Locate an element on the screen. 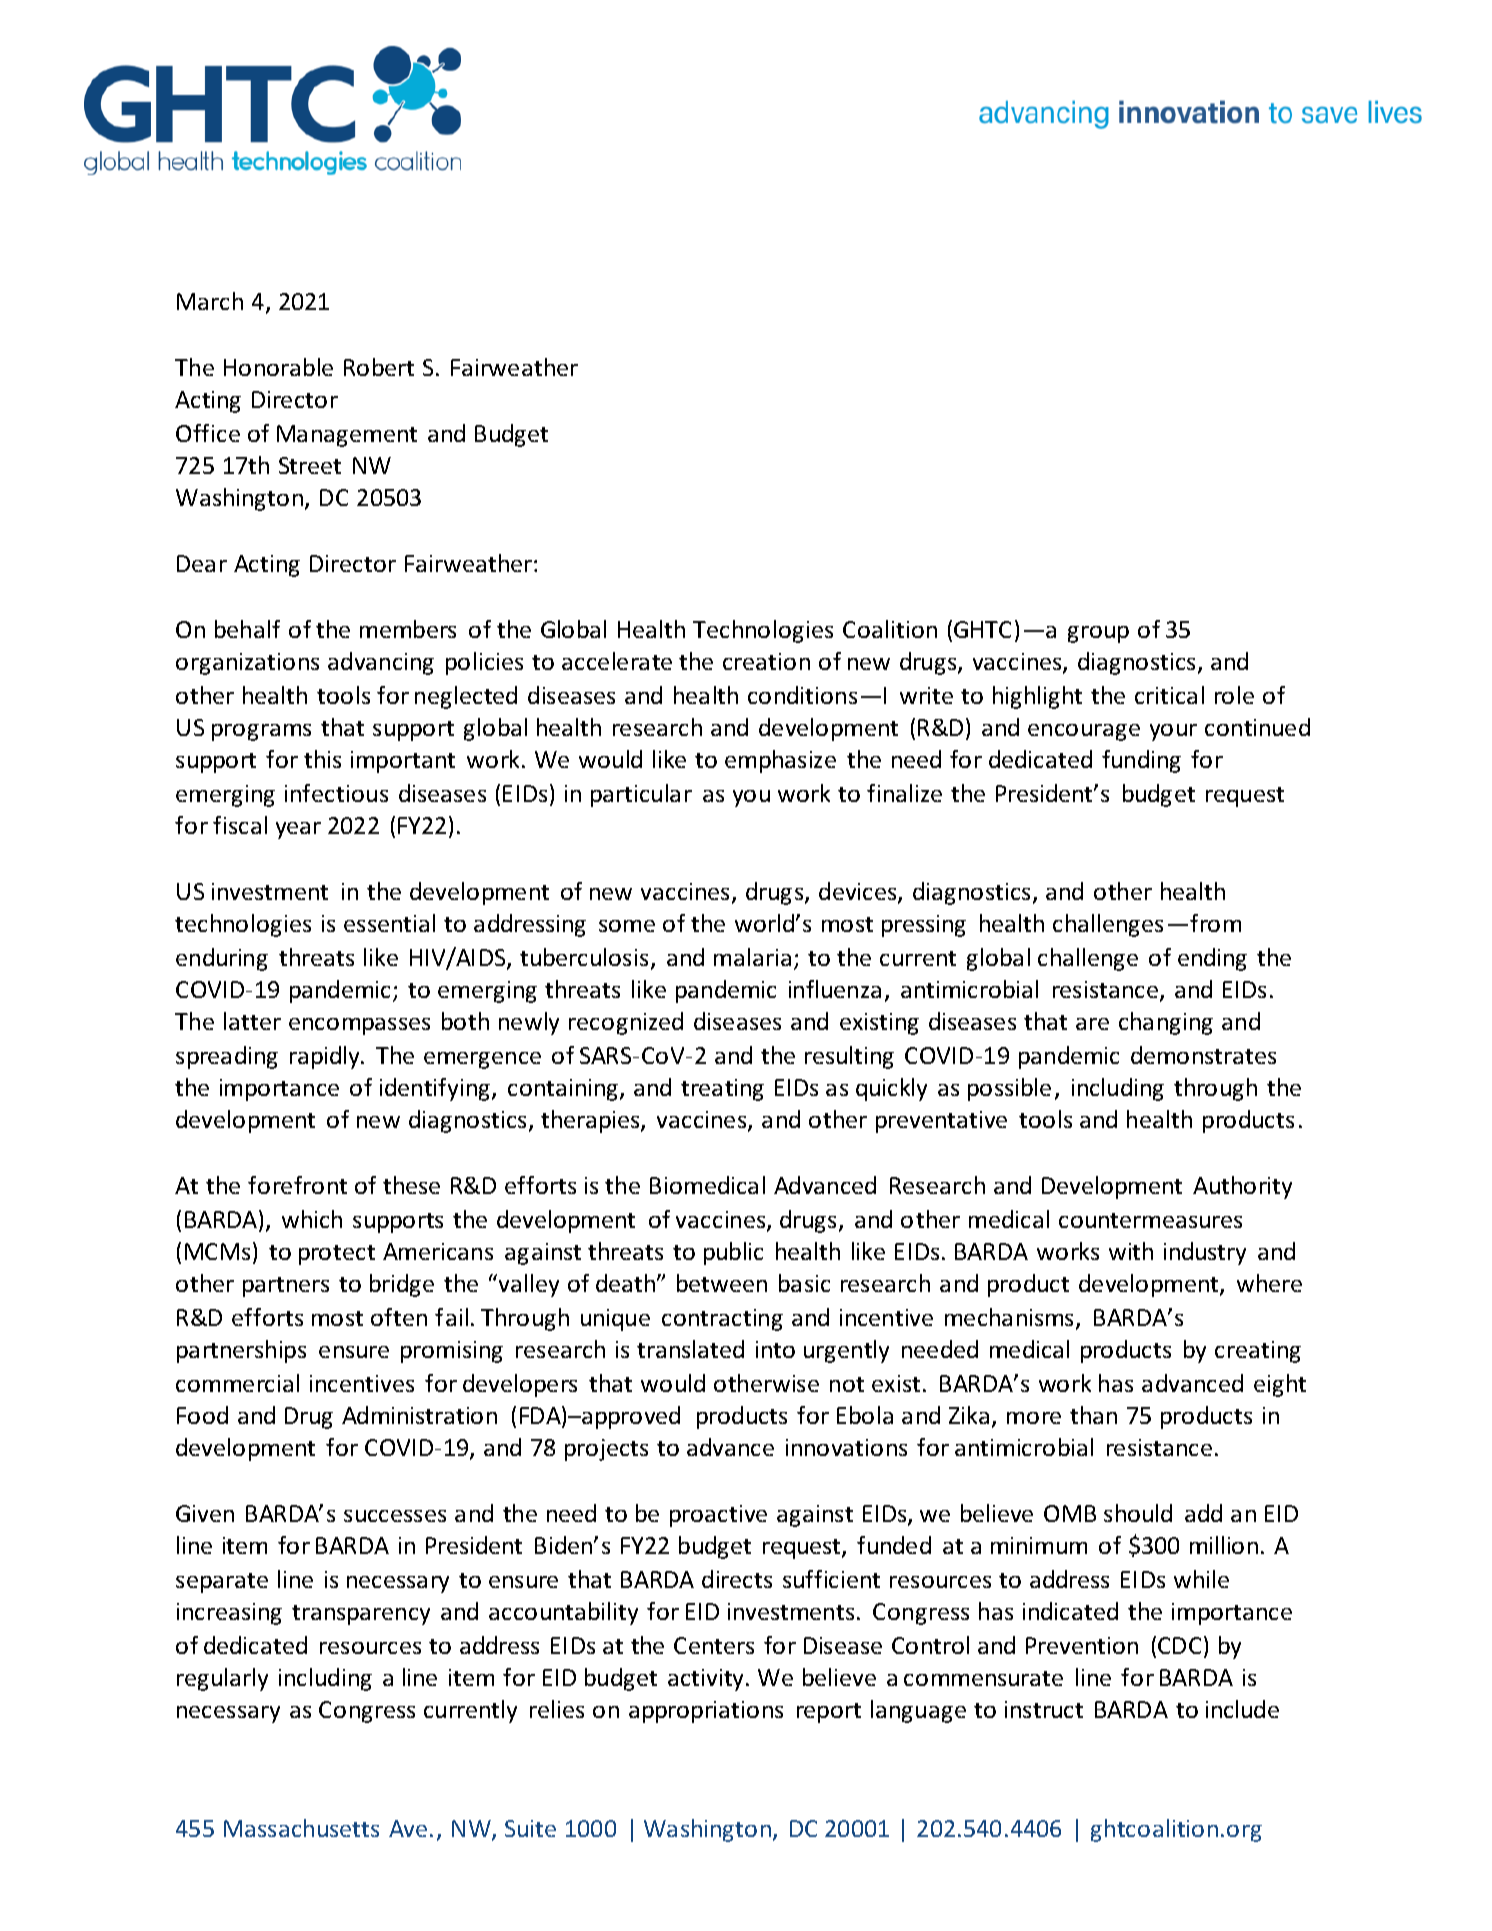 The image size is (1492, 1931). year is located at coordinates (298, 830).
